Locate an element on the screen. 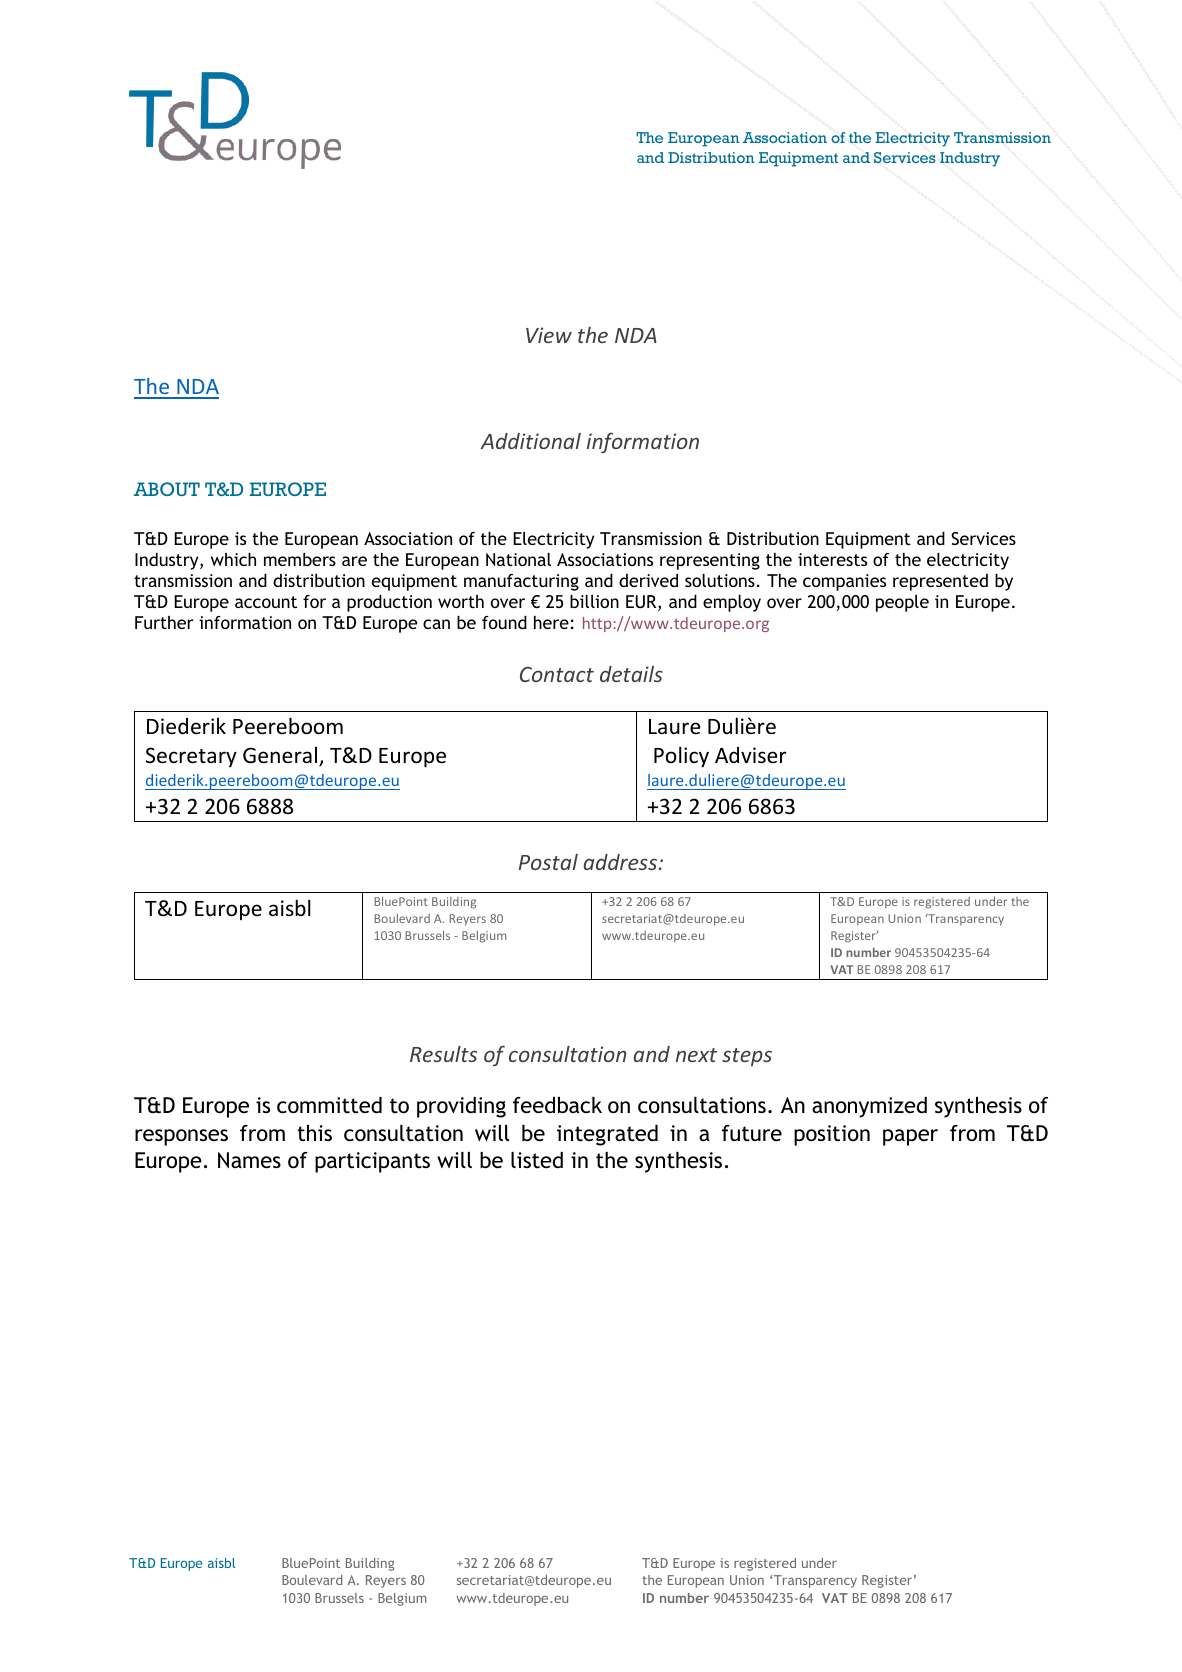 This screenshot has width=1182, height=1672. people is located at coordinates (902, 603).
